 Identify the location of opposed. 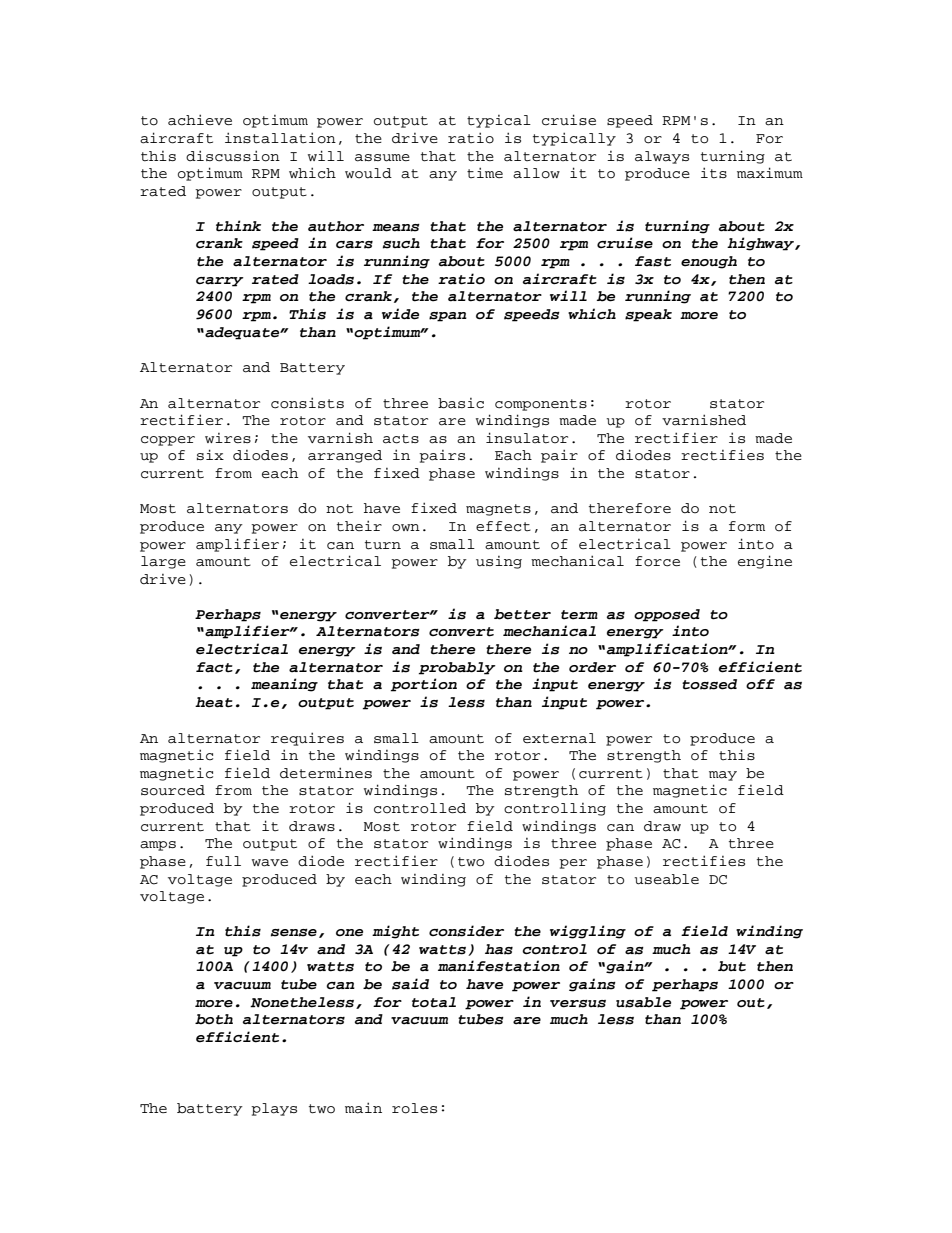
(667, 615).
